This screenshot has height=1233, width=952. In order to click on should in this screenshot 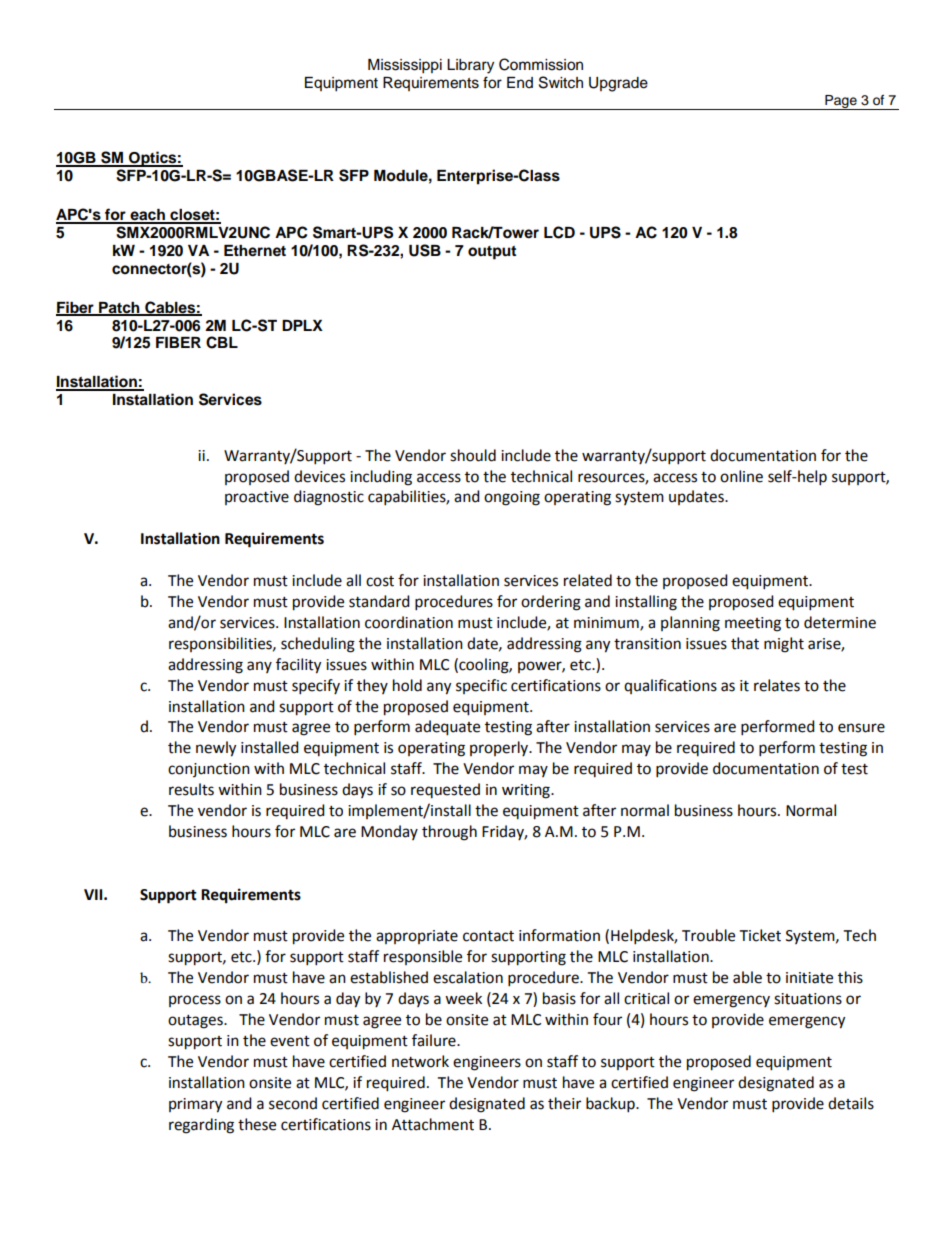, I will do `click(473, 455)`.
